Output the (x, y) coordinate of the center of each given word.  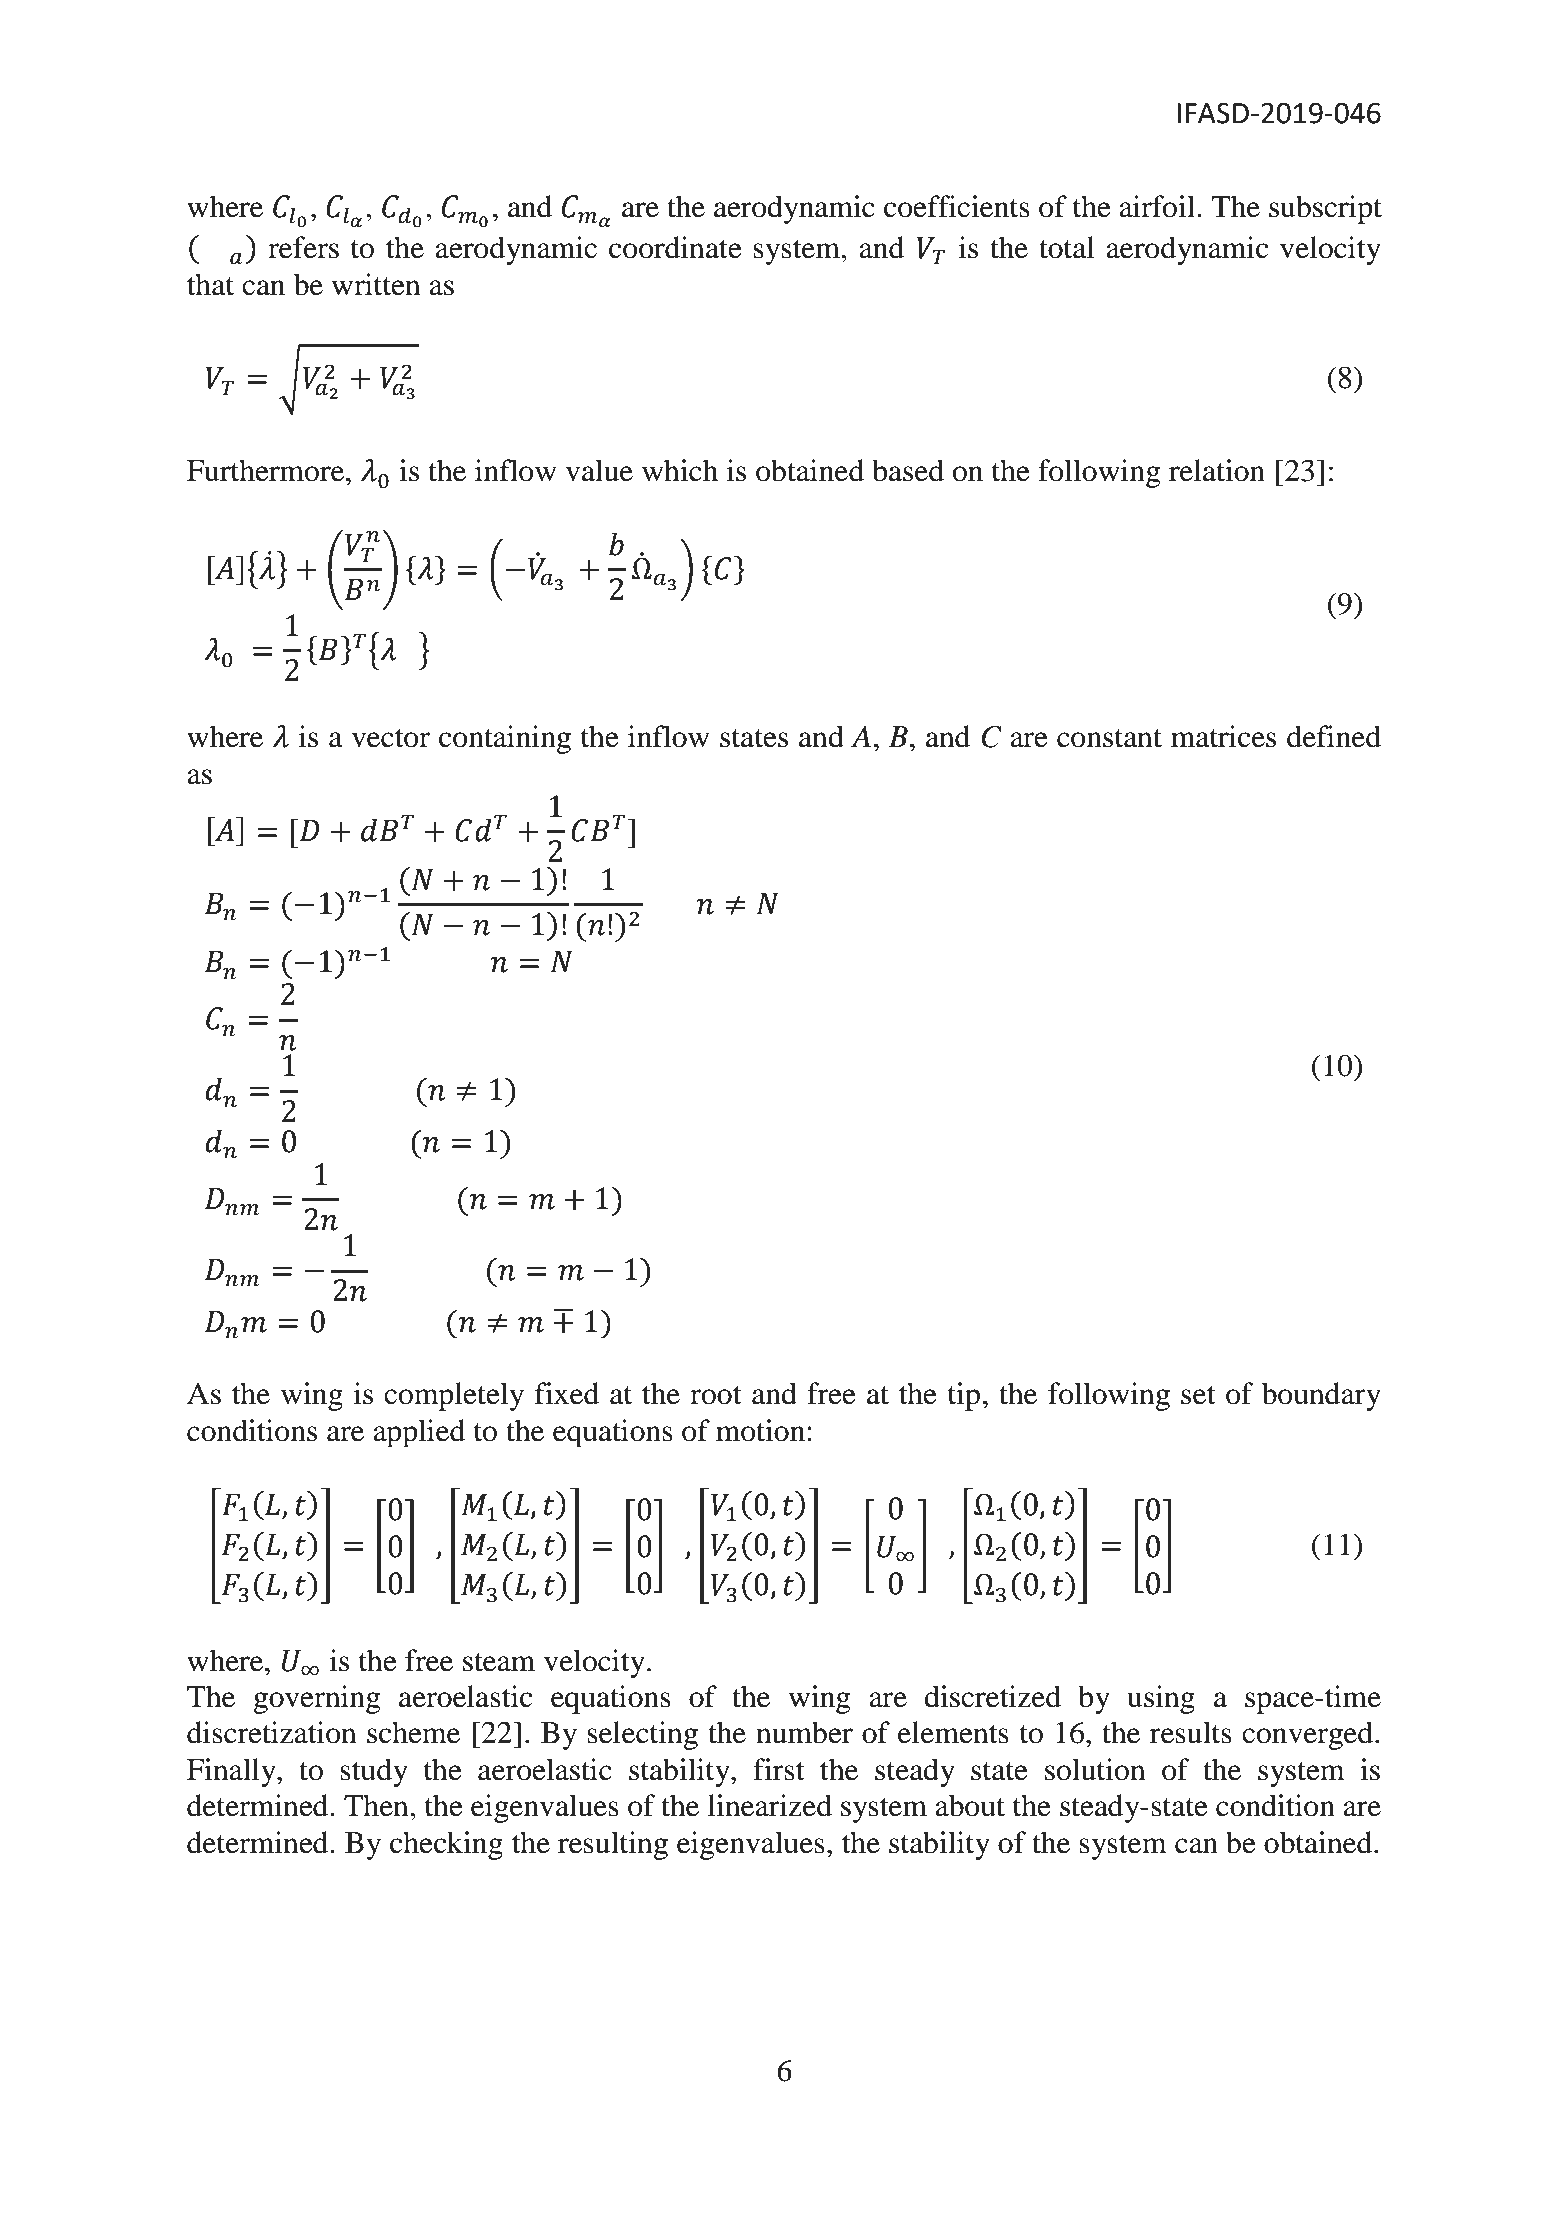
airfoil (1158, 206)
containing (505, 739)
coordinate (675, 247)
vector (391, 738)
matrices (1223, 736)
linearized (770, 1805)
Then (377, 1805)
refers (303, 247)
